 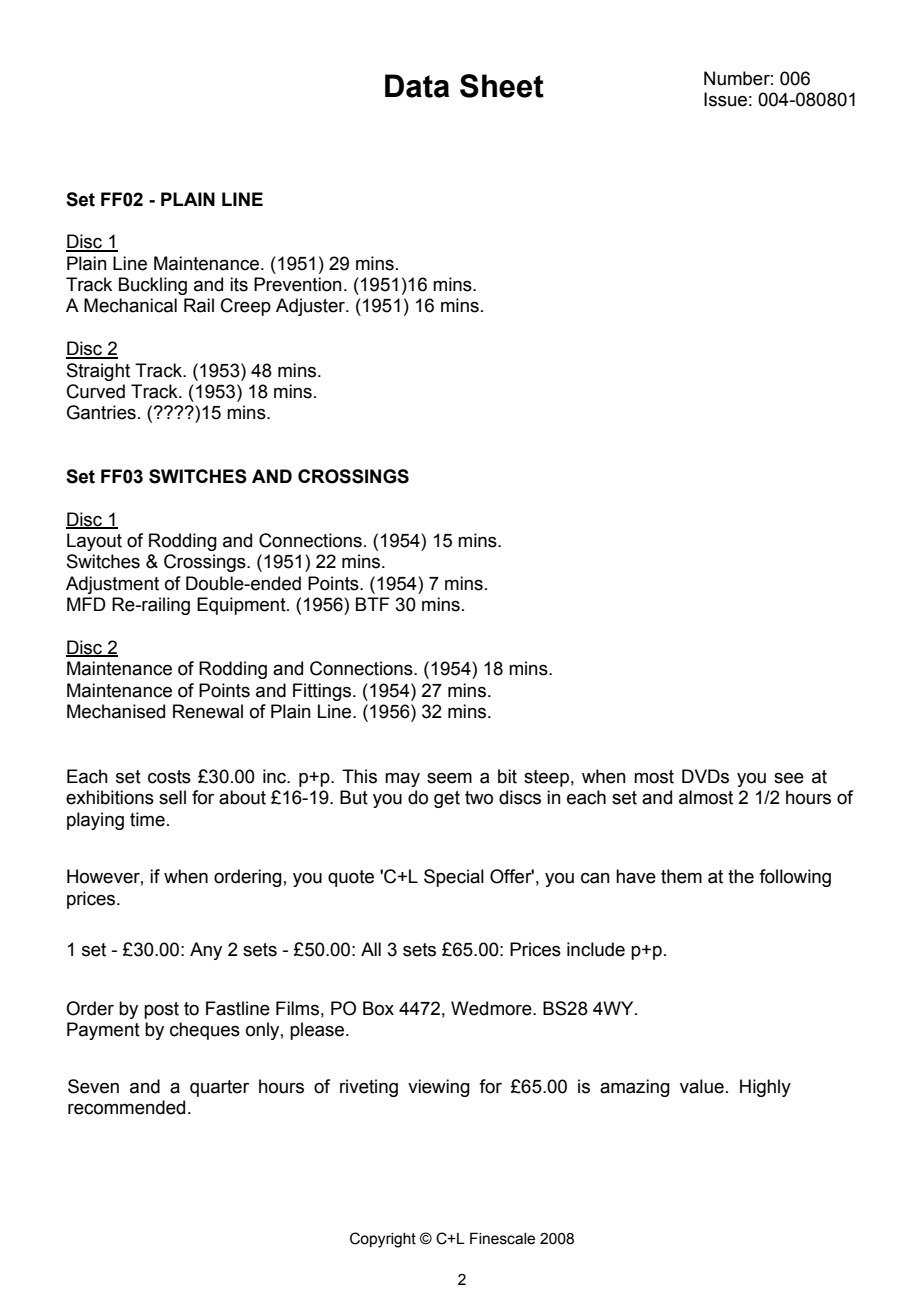 What do you see at coordinates (417, 86) in the screenshot?
I see `Data` at bounding box center [417, 86].
